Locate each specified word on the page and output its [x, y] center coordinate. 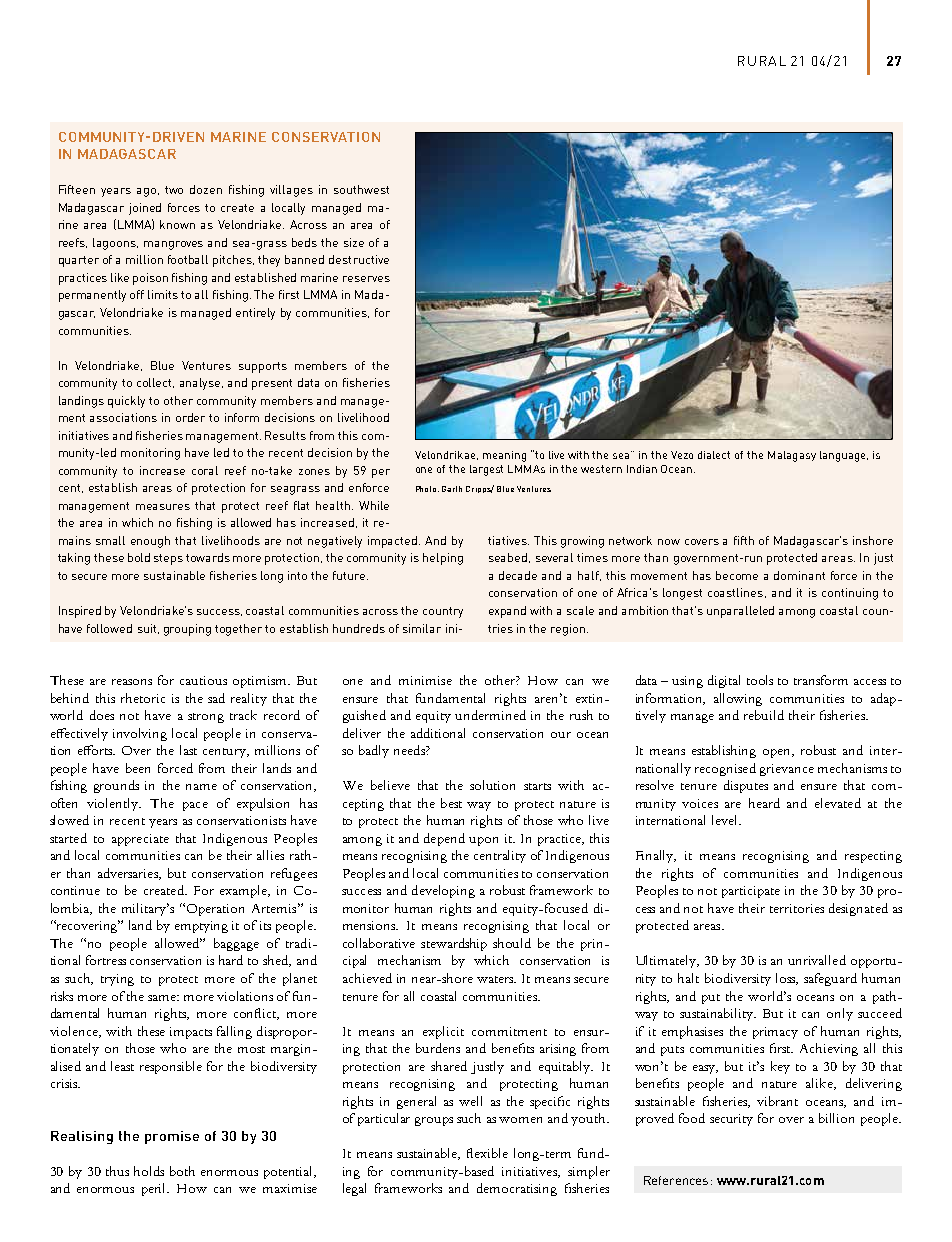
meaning [504, 456]
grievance [787, 770]
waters [496, 979]
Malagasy [792, 456]
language [844, 456]
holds [149, 1171]
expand [507, 612]
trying [117, 980]
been [138, 768]
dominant [799, 575]
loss [787, 979]
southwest [361, 189]
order [190, 417]
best [451, 803]
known [177, 224]
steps [168, 559]
